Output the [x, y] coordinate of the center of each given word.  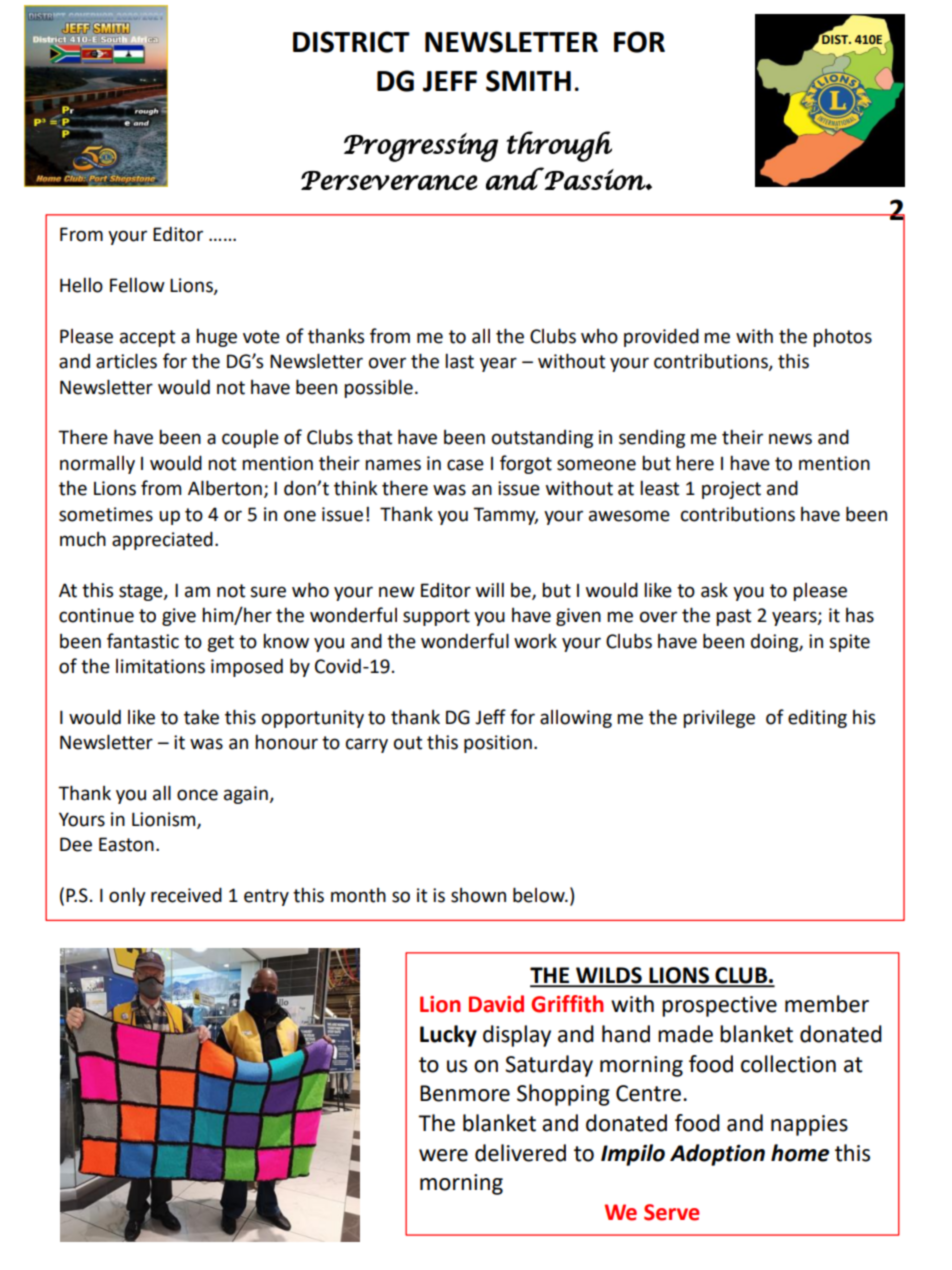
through [559, 146]
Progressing [421, 147]
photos [842, 338]
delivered [520, 1153]
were [443, 1155]
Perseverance [389, 180]
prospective [719, 1006]
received [186, 895]
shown [478, 895]
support [436, 617]
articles [126, 361]
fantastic [143, 641]
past [733, 617]
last [459, 361]
